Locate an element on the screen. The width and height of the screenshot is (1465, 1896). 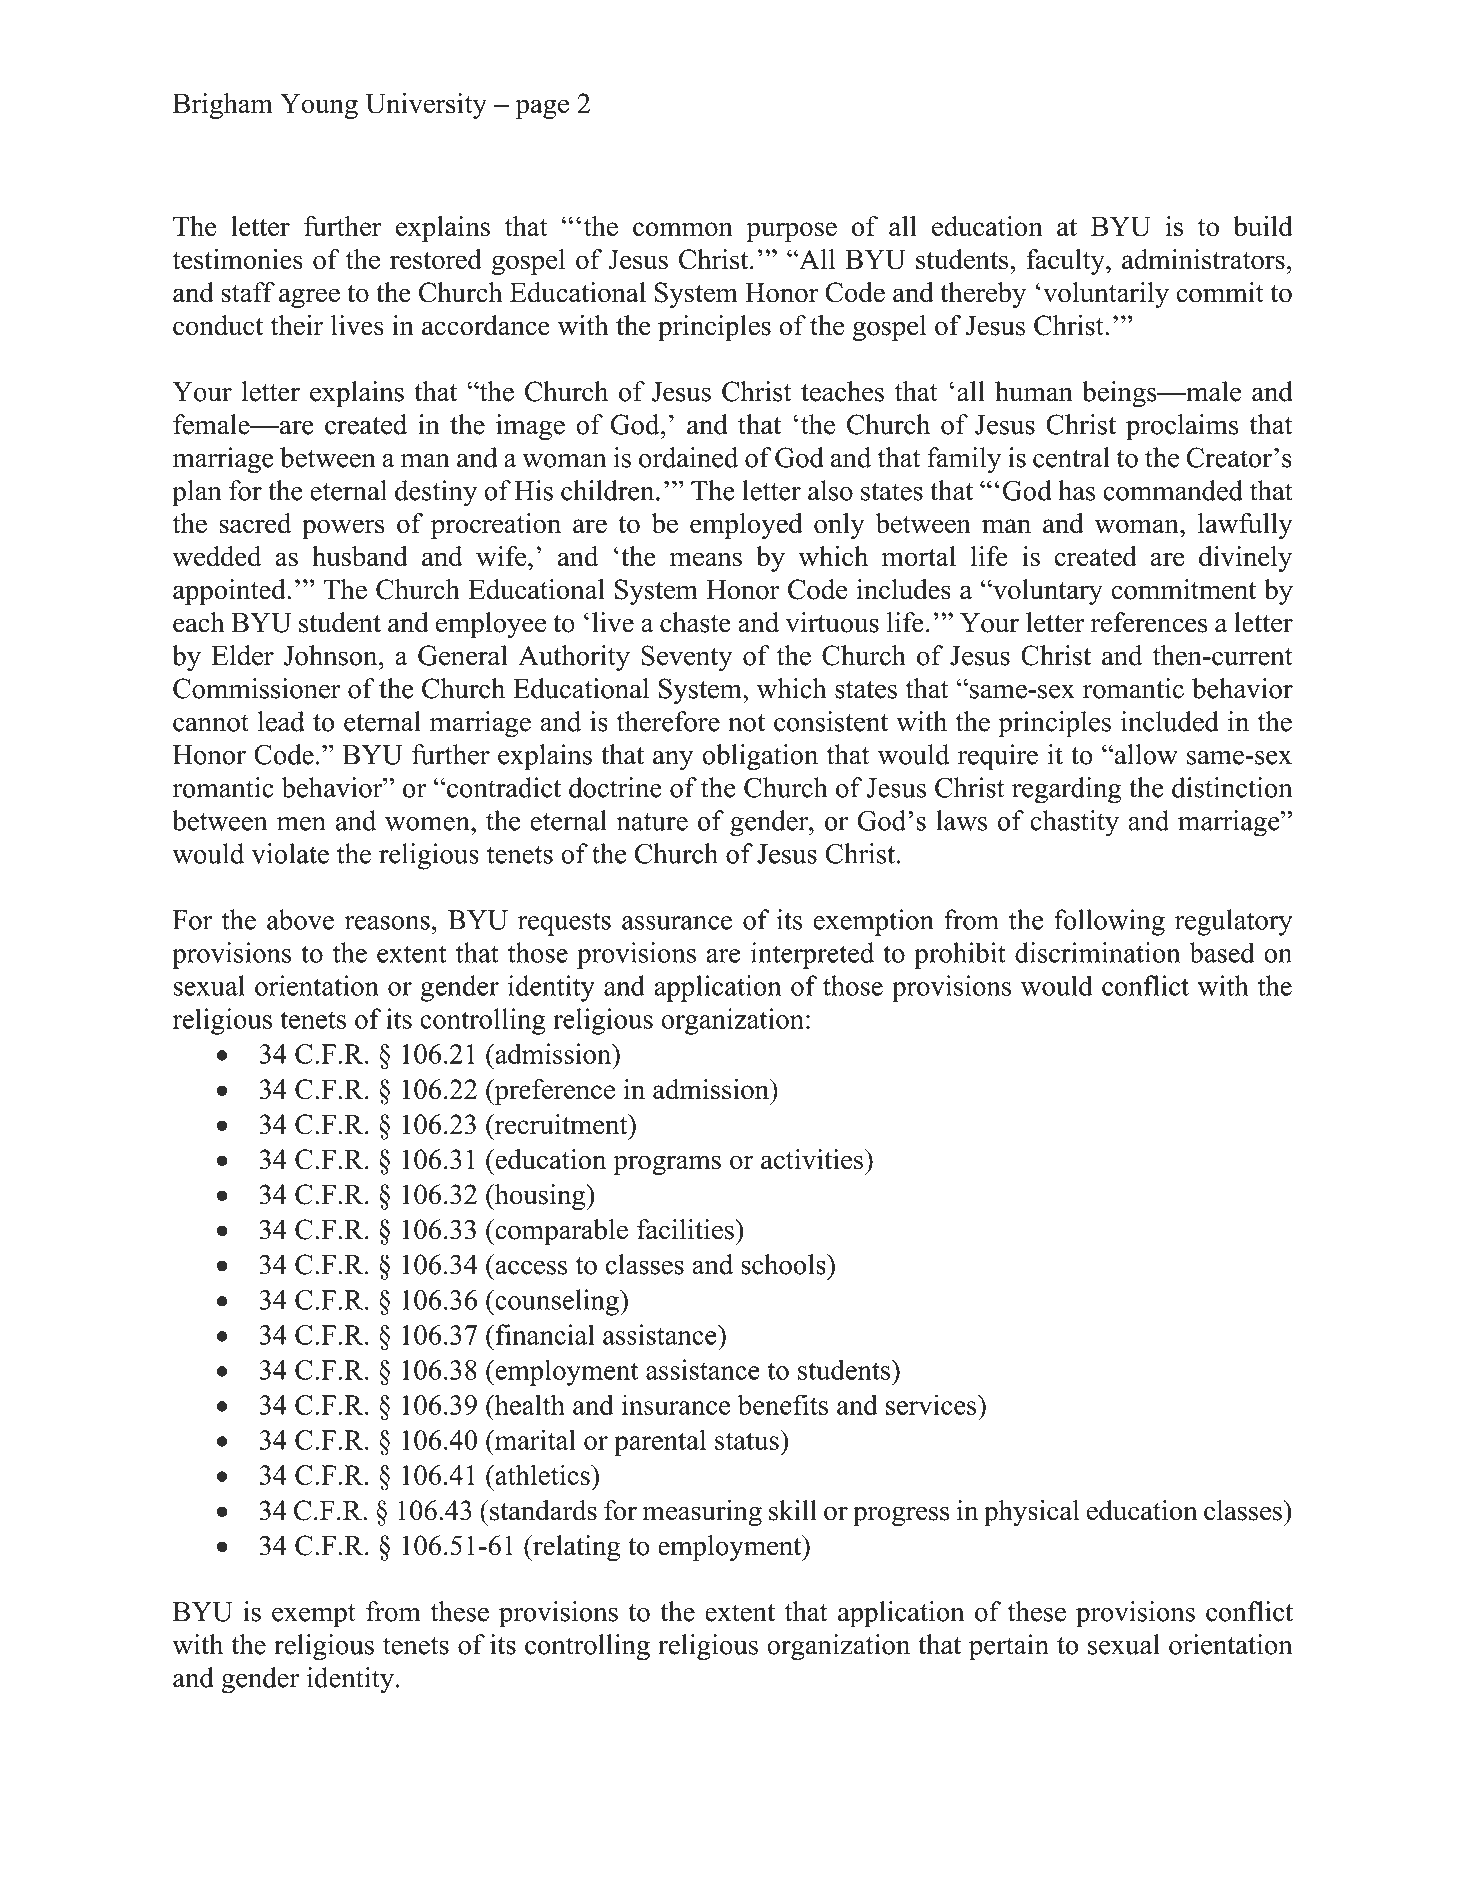
references is located at coordinates (1149, 622).
